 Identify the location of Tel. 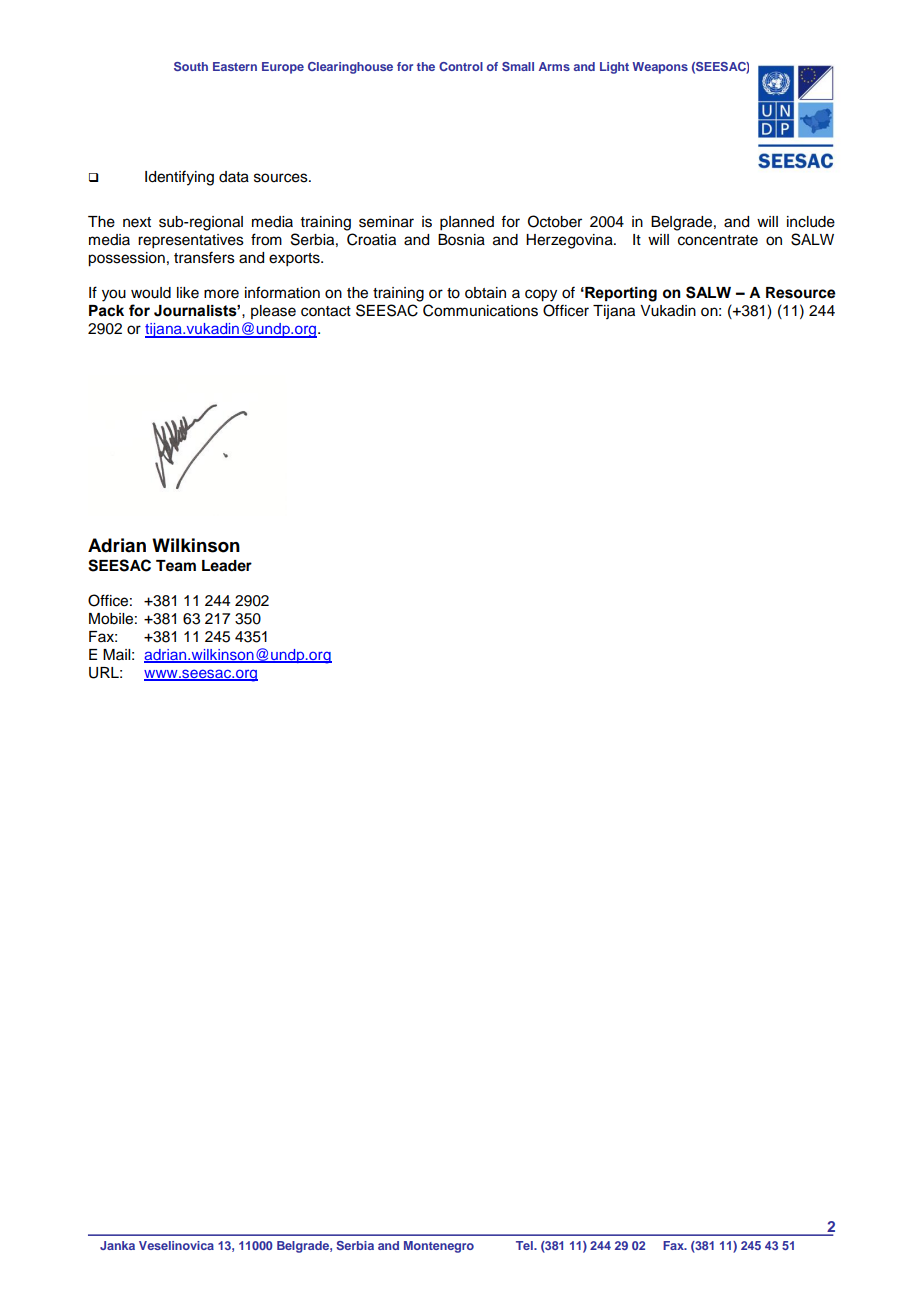
(525, 1245).
